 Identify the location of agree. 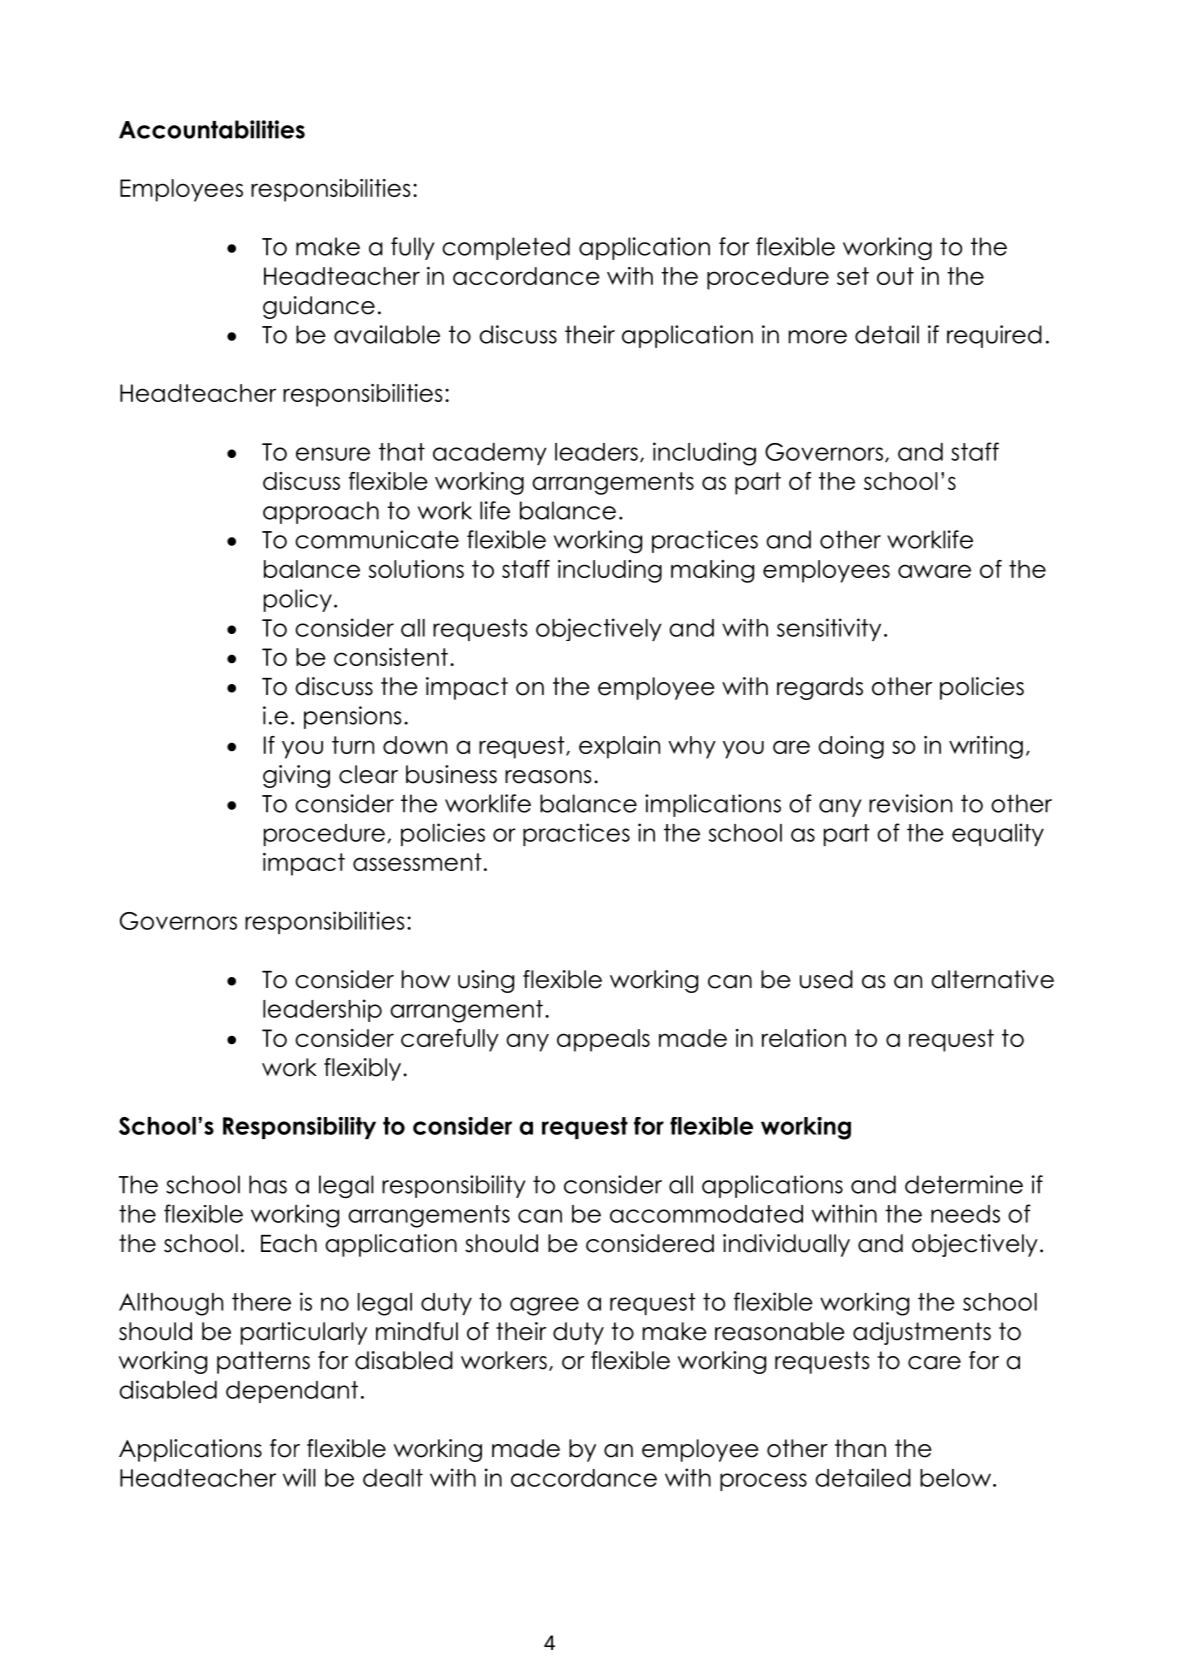
(544, 1306).
